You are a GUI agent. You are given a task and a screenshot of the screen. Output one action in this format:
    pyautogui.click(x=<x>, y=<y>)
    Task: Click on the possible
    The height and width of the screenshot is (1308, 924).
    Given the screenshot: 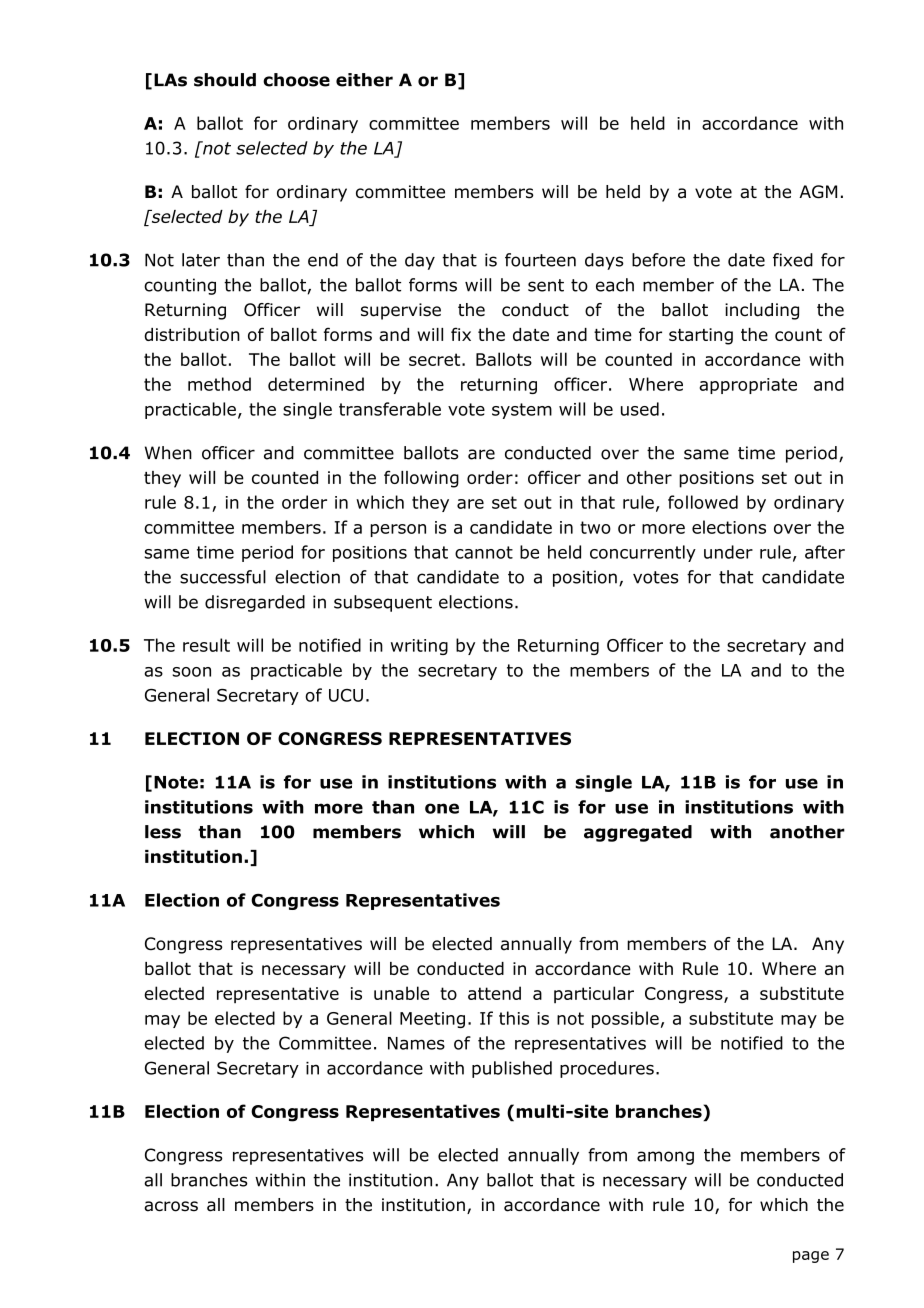 What is the action you would take?
    pyautogui.click(x=625, y=1019)
